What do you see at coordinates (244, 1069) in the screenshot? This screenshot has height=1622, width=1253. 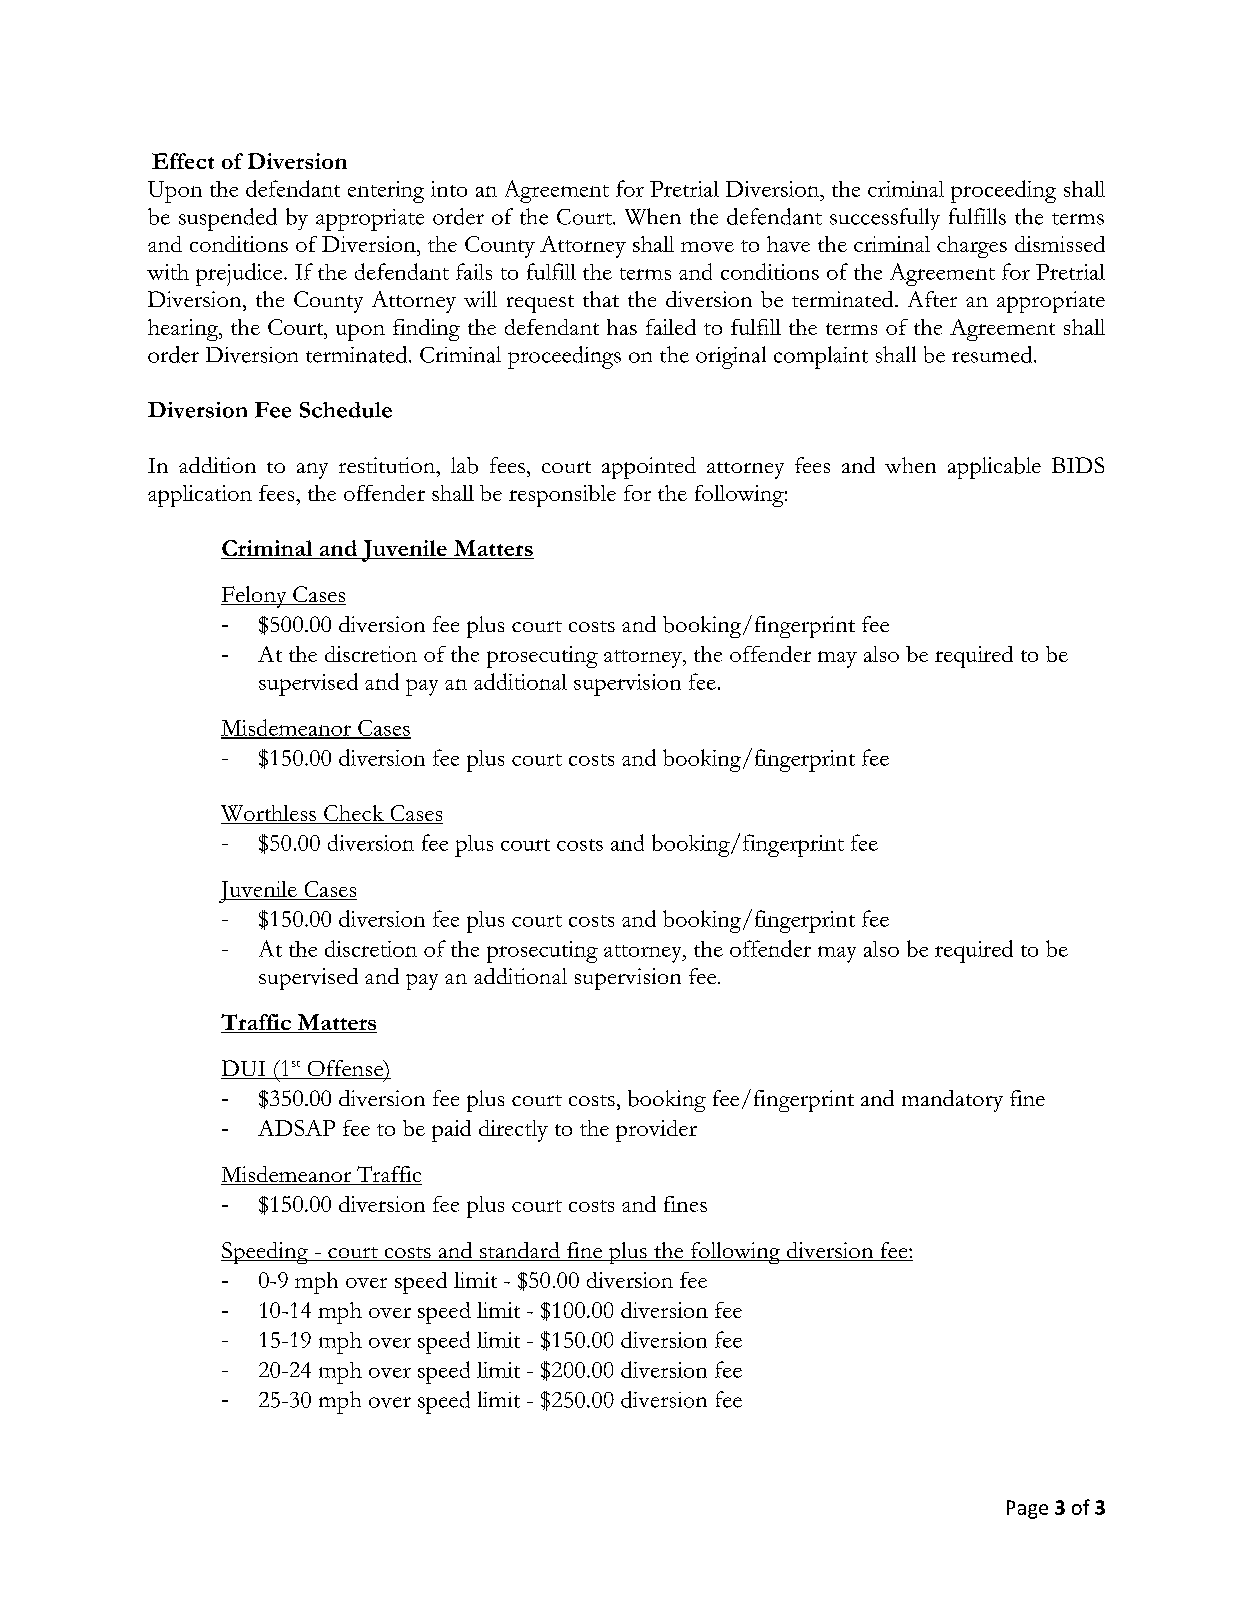 I see `DUI` at bounding box center [244, 1069].
